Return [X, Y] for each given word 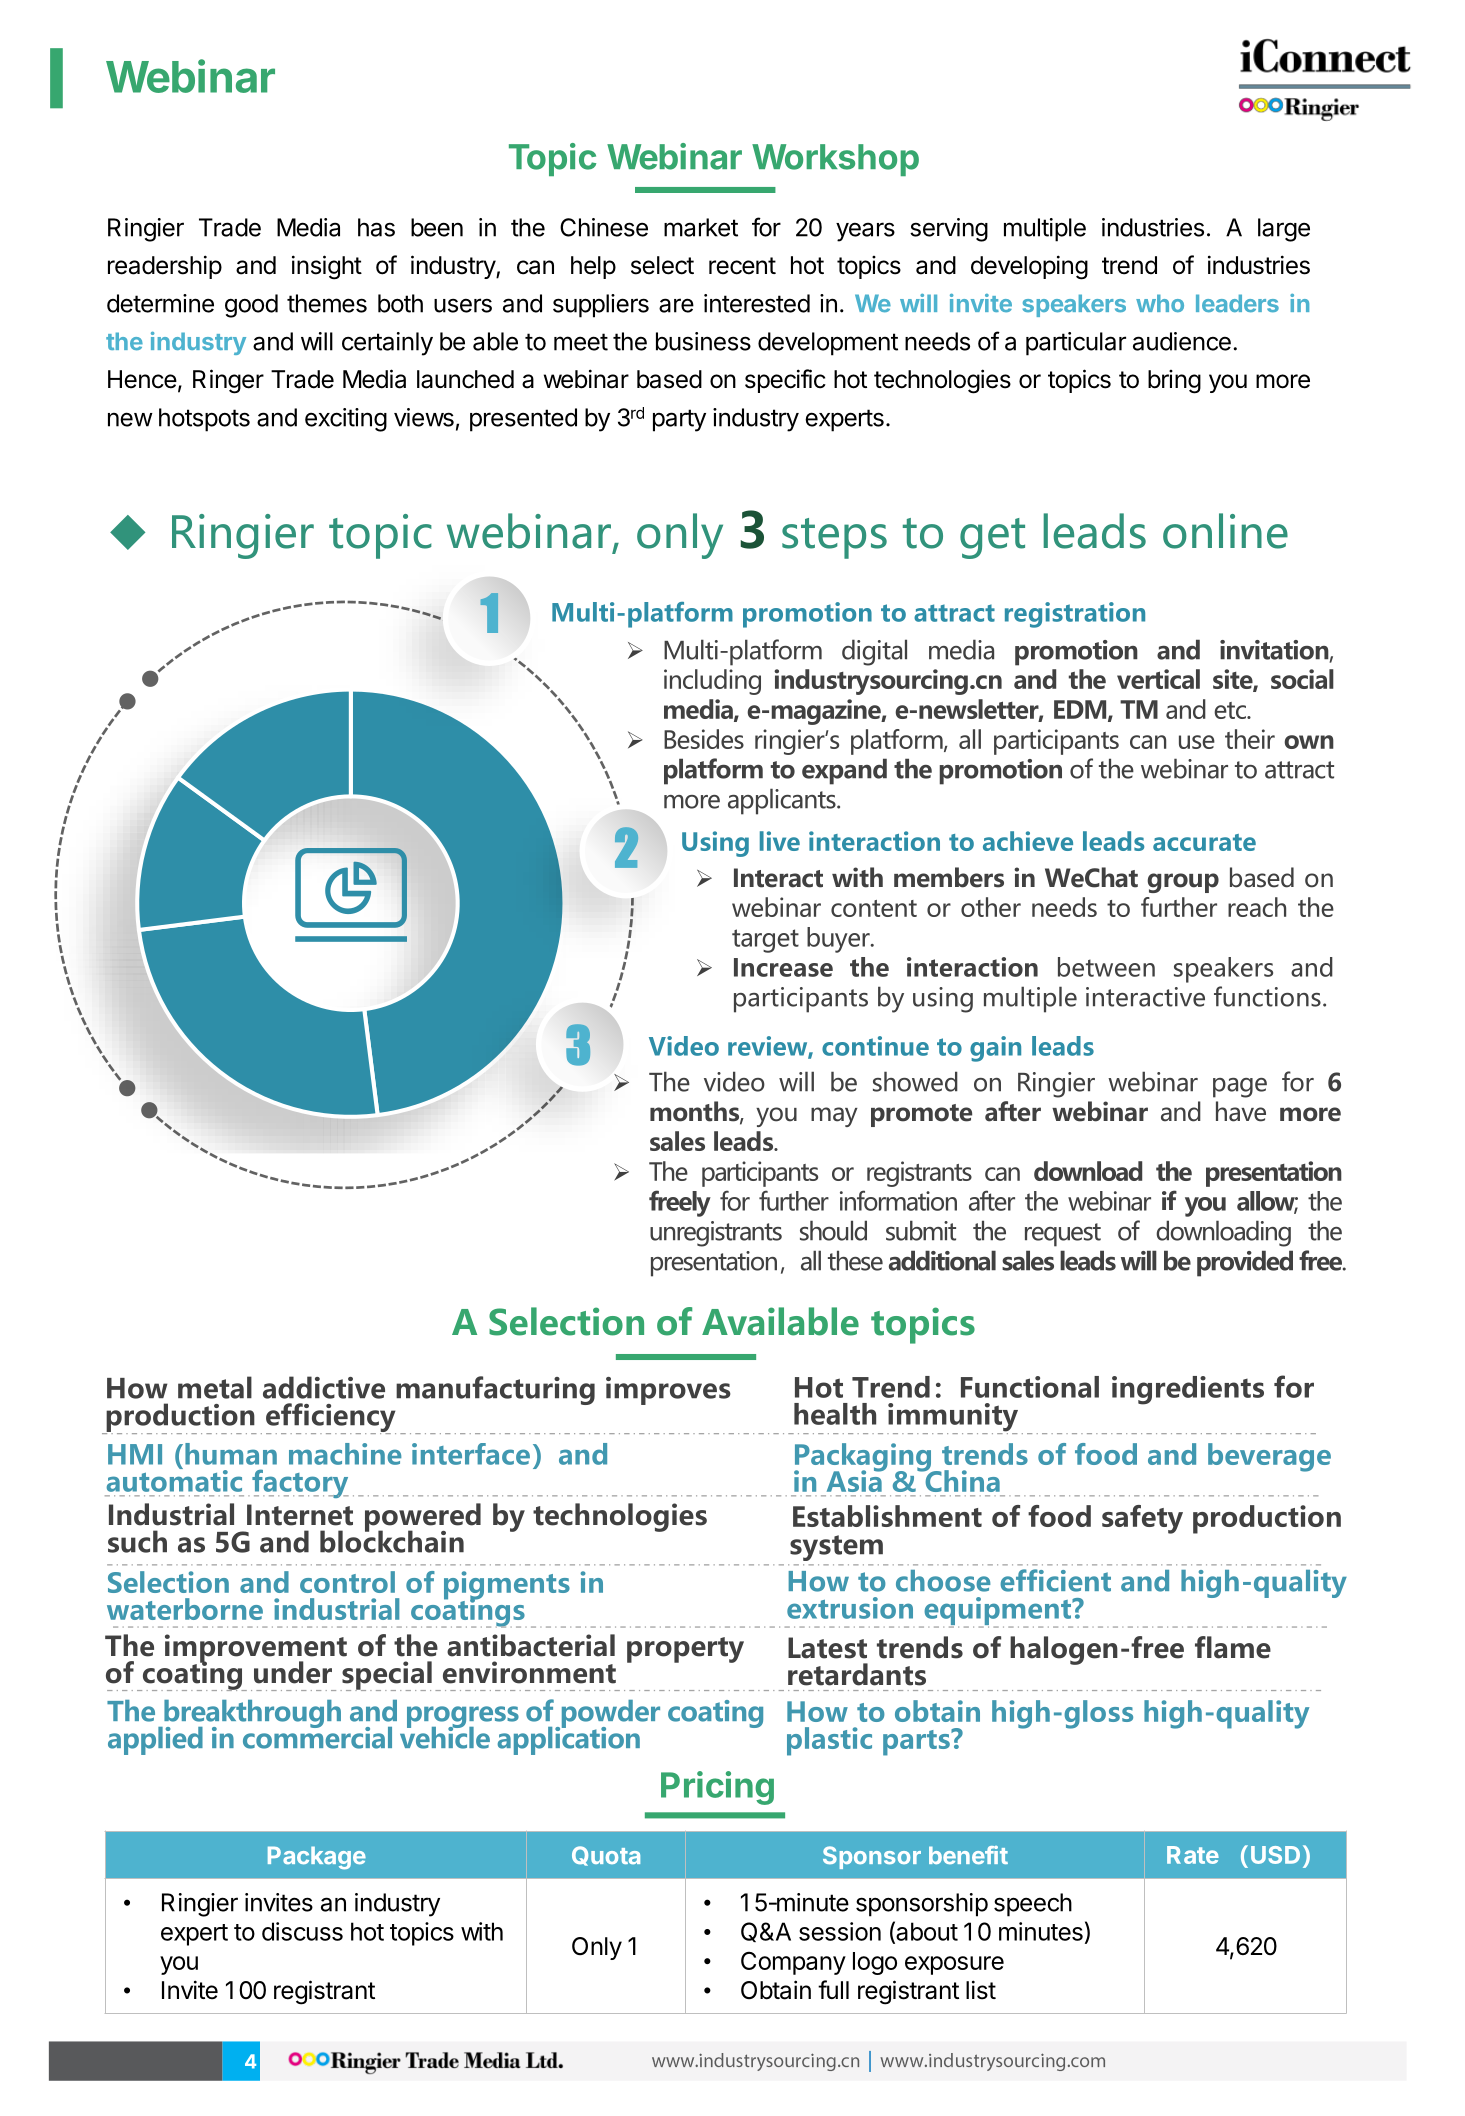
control [347, 1582]
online [1225, 531]
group [1183, 883]
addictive [324, 1387]
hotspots [204, 420]
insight [327, 267]
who [1160, 303]
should [833, 1230]
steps [834, 538]
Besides [704, 739]
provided [1245, 1263]
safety [1142, 1519]
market [701, 227]
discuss [302, 1931]
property [685, 1650]
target [765, 941]
